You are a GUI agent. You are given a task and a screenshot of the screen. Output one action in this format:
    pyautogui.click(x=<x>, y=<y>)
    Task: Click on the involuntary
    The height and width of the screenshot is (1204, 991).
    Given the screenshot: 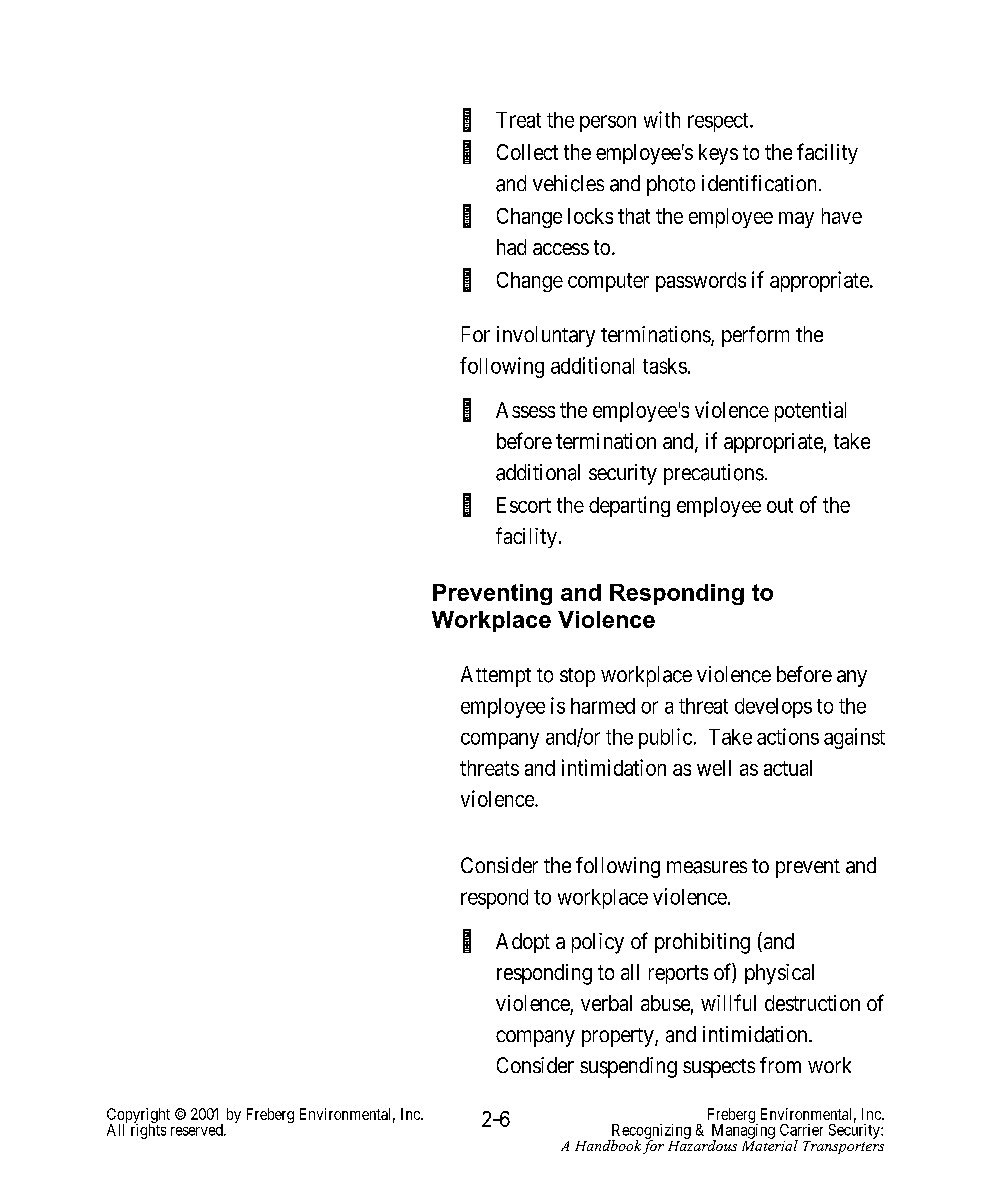 What is the action you would take?
    pyautogui.click(x=546, y=336)
